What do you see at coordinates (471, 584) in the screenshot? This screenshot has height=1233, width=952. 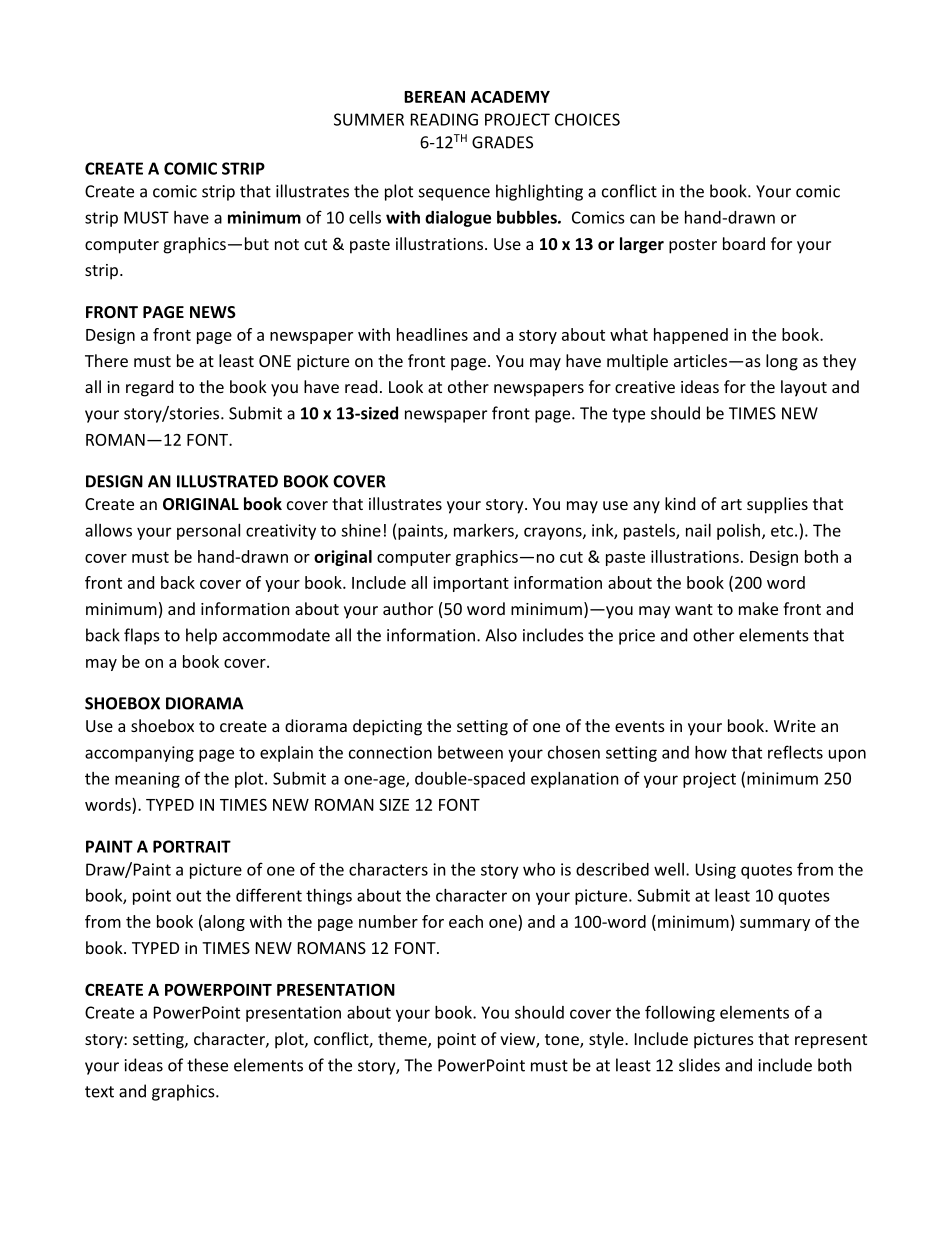 I see `important` at bounding box center [471, 584].
